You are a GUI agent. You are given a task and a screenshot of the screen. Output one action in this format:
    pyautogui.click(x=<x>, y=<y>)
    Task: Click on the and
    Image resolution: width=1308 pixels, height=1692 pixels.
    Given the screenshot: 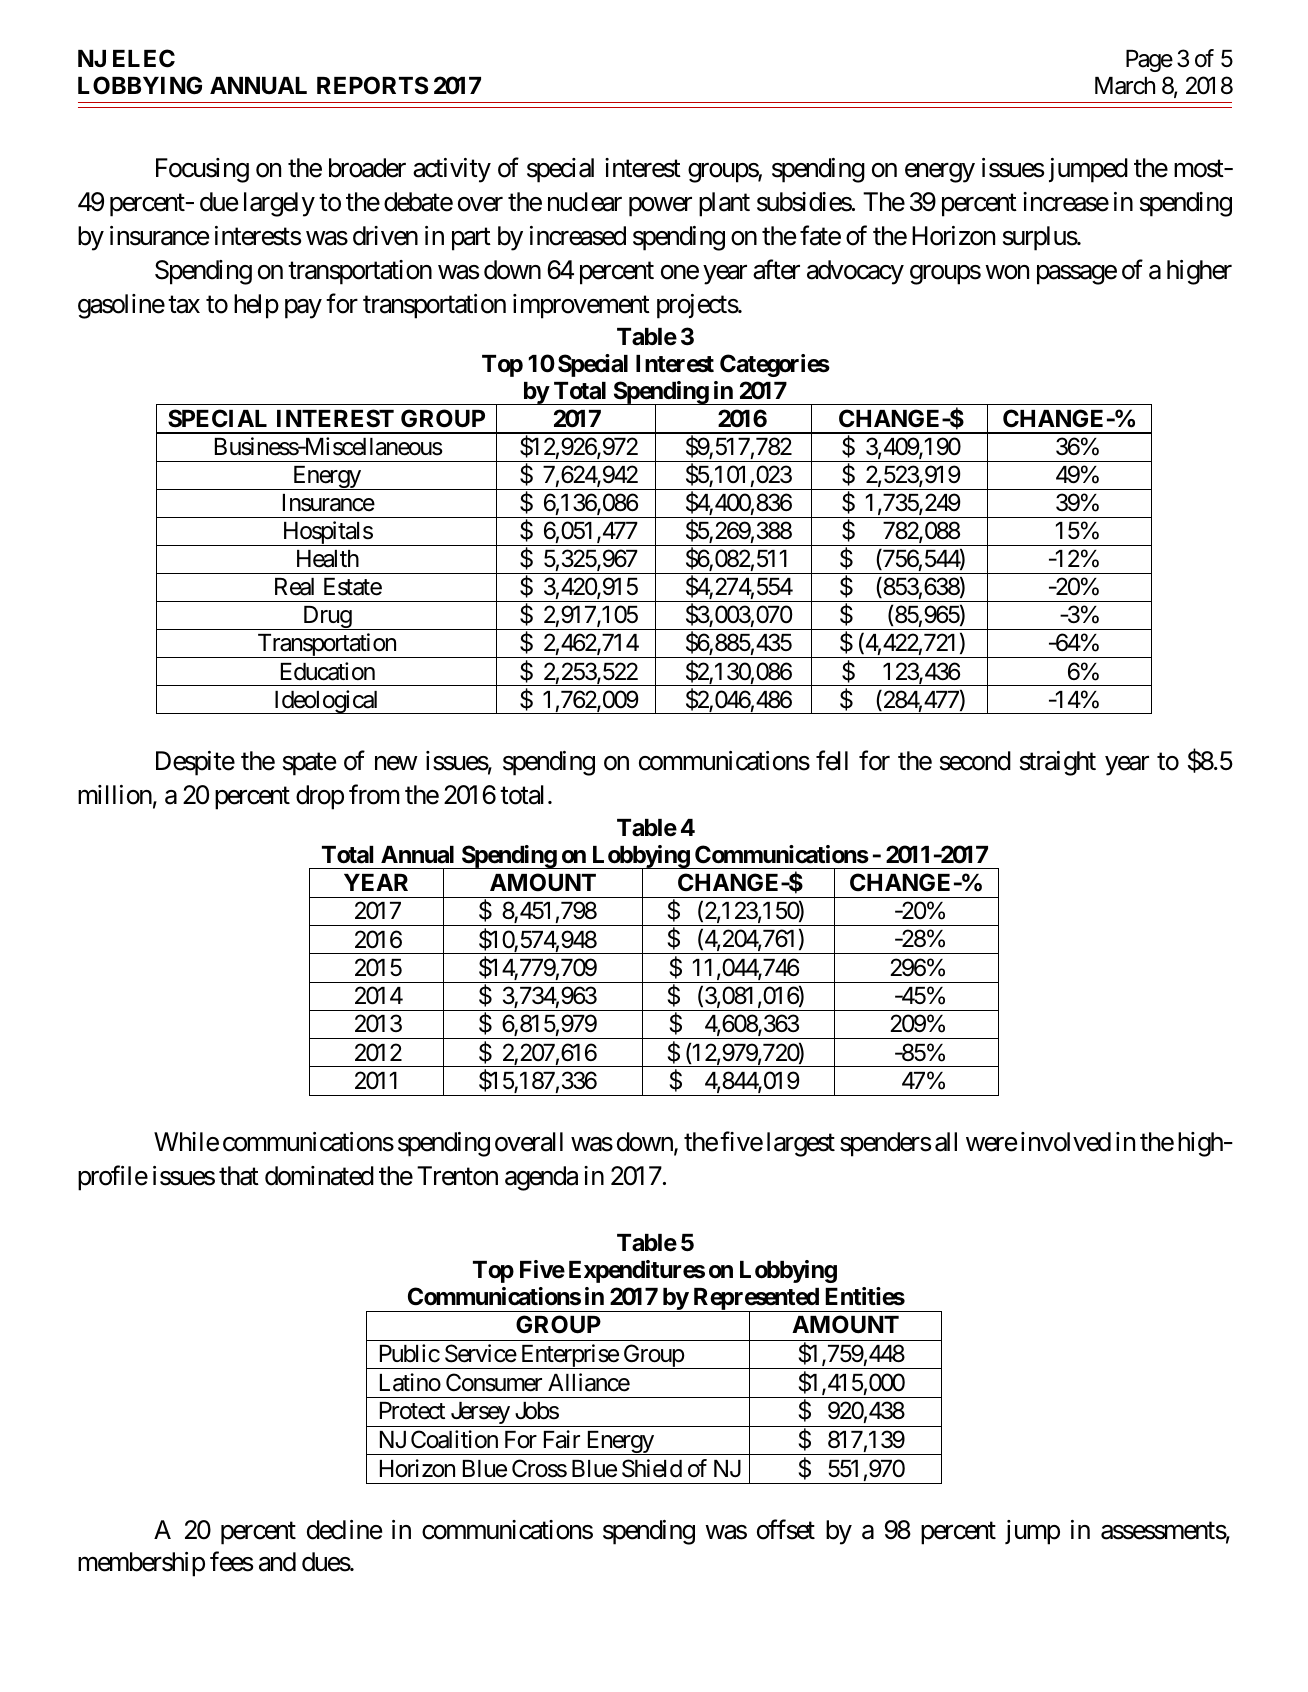 What is the action you would take?
    pyautogui.click(x=277, y=1562)
